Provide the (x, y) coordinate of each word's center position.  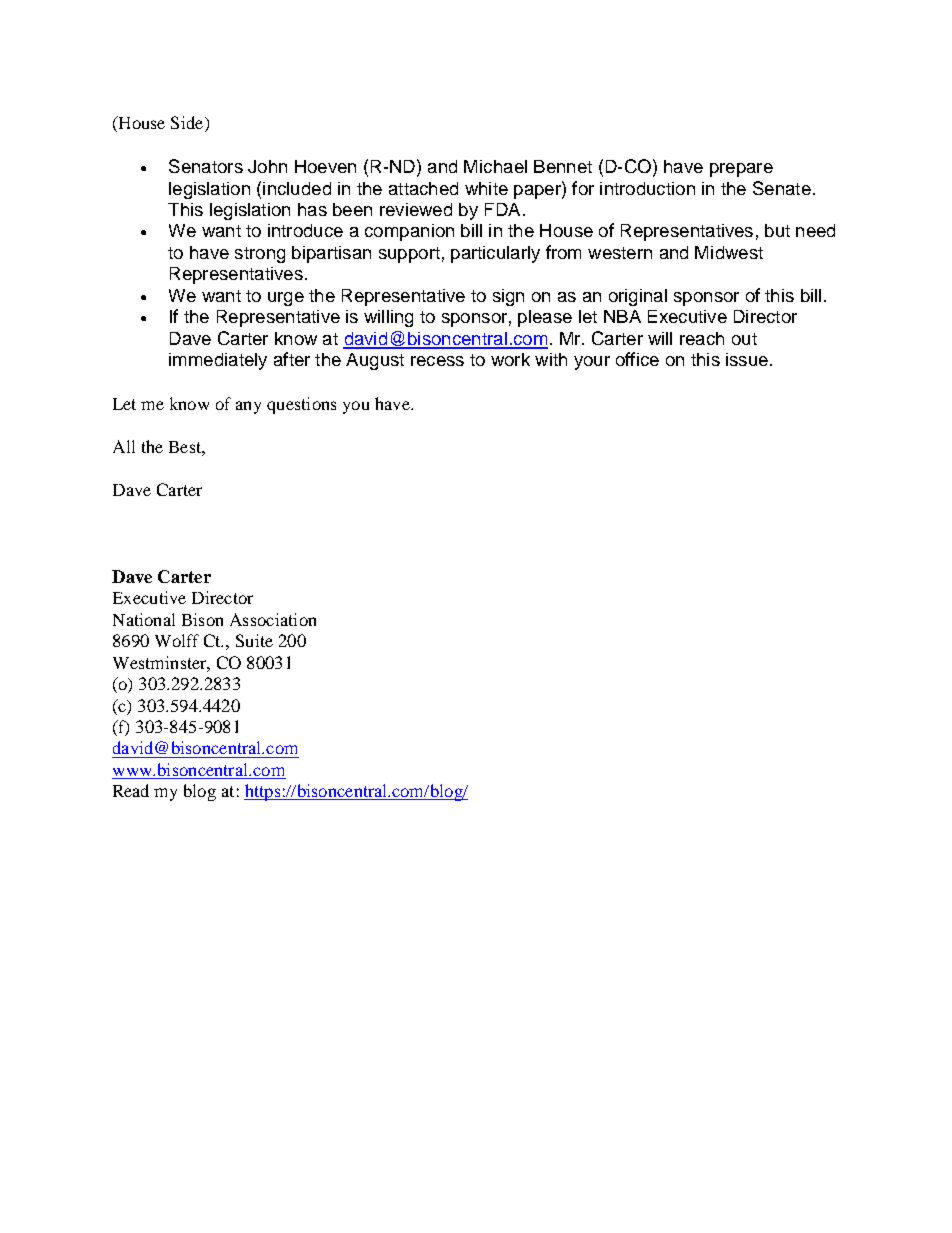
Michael (495, 166)
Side (188, 124)
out (744, 339)
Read (131, 790)
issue (747, 359)
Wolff (177, 640)
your (592, 363)
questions (301, 405)
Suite (254, 640)
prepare (741, 170)
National (144, 619)
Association (273, 619)
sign (508, 297)
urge (286, 299)
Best (186, 447)
